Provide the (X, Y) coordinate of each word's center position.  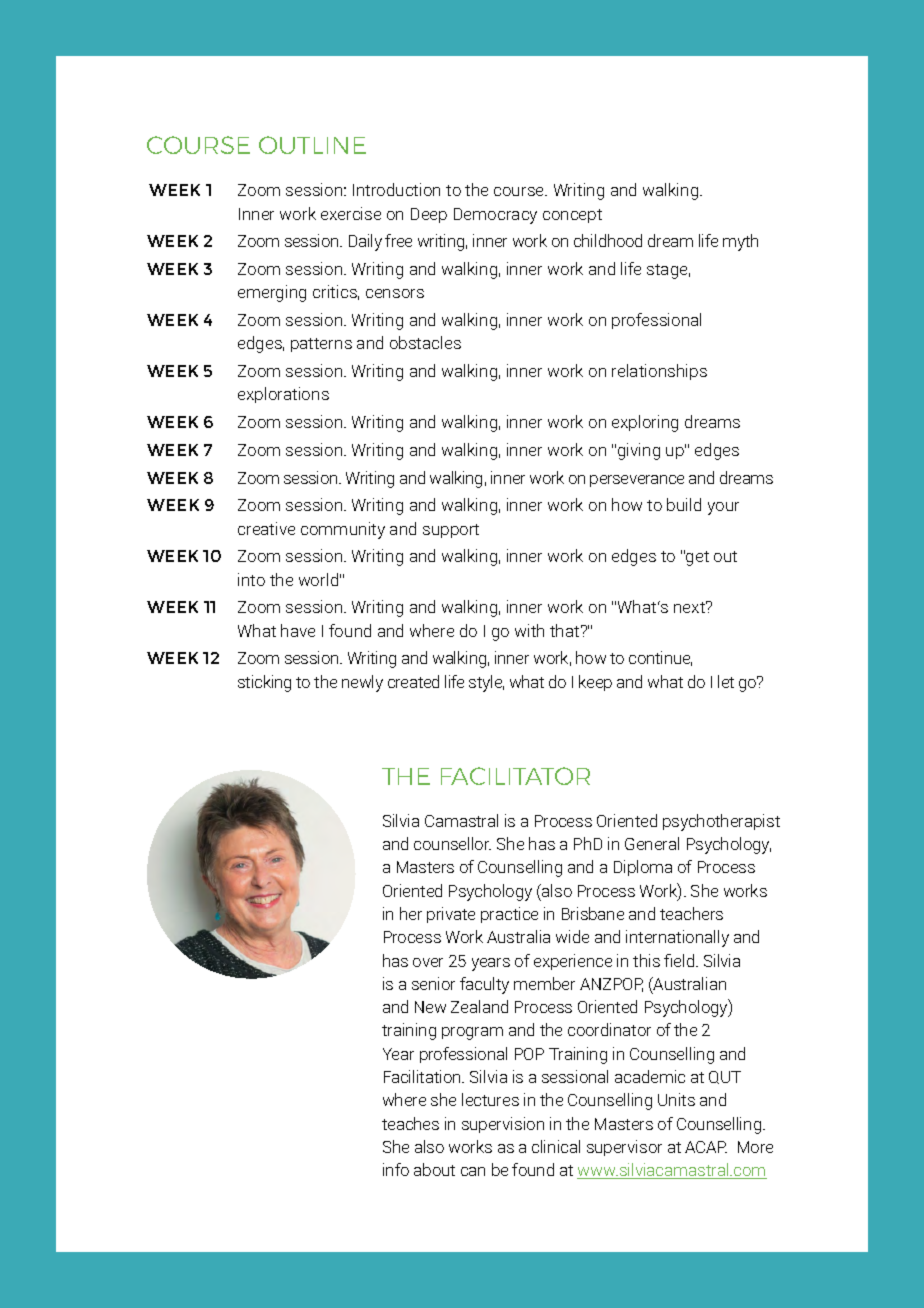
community (343, 530)
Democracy (495, 216)
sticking (264, 683)
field (680, 960)
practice (509, 915)
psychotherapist (721, 822)
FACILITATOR (515, 776)
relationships (659, 372)
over (428, 962)
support (451, 531)
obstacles (425, 342)
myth (740, 242)
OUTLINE (312, 145)
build (684, 504)
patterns (321, 345)
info (396, 1169)
